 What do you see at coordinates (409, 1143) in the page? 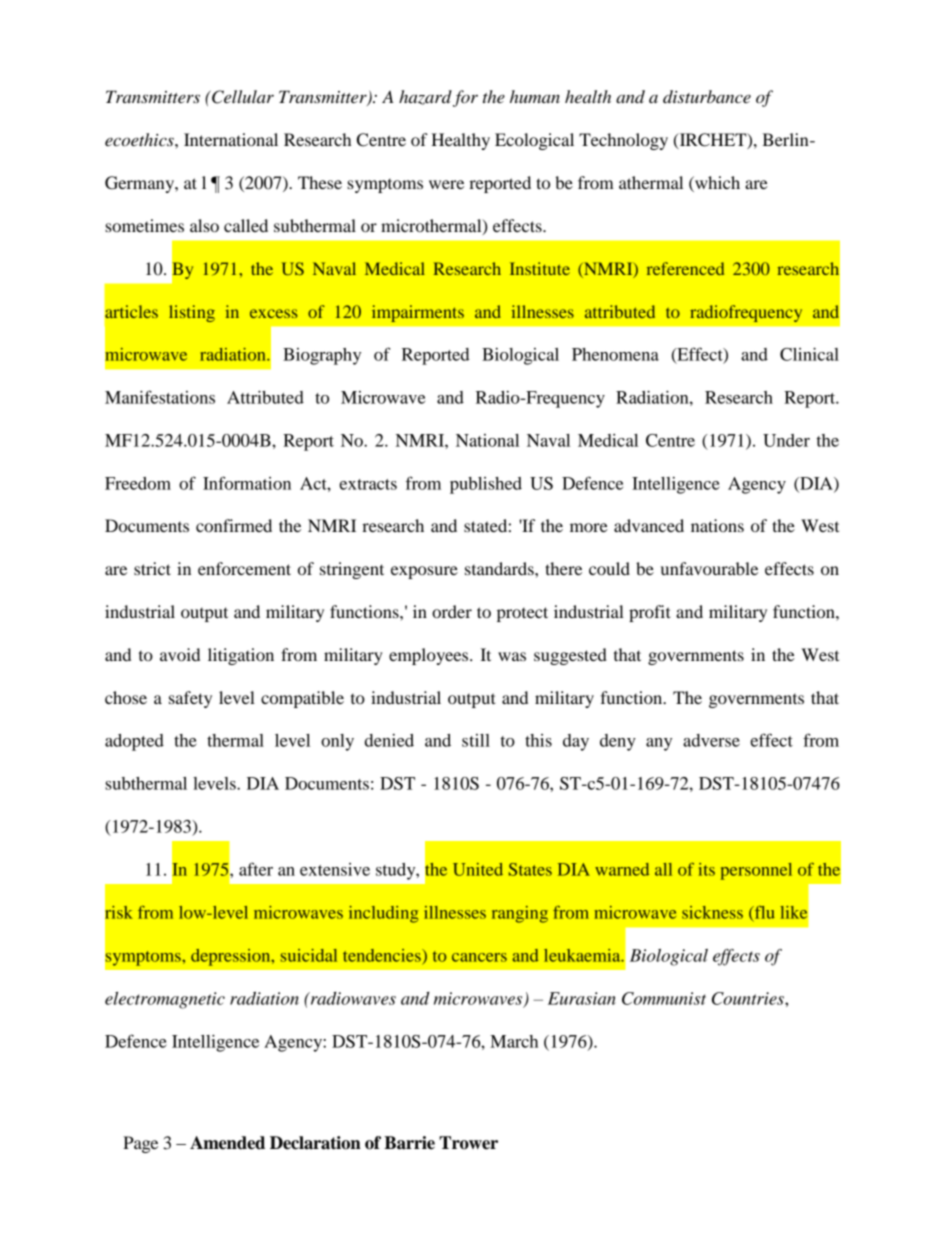
I see `Barrie` at bounding box center [409, 1143].
